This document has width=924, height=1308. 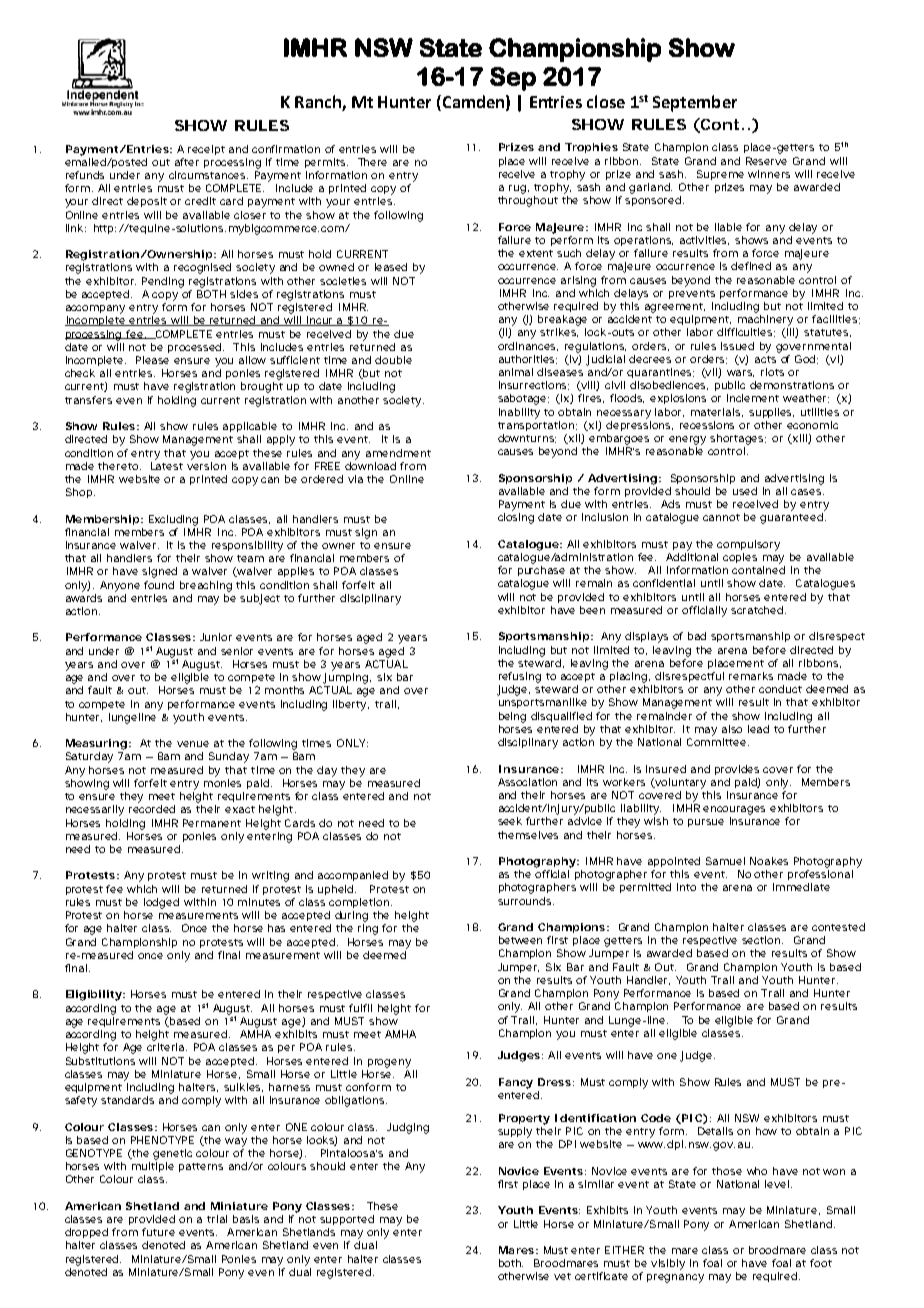 What do you see at coordinates (408, 1128) in the document?
I see `Judging` at bounding box center [408, 1128].
